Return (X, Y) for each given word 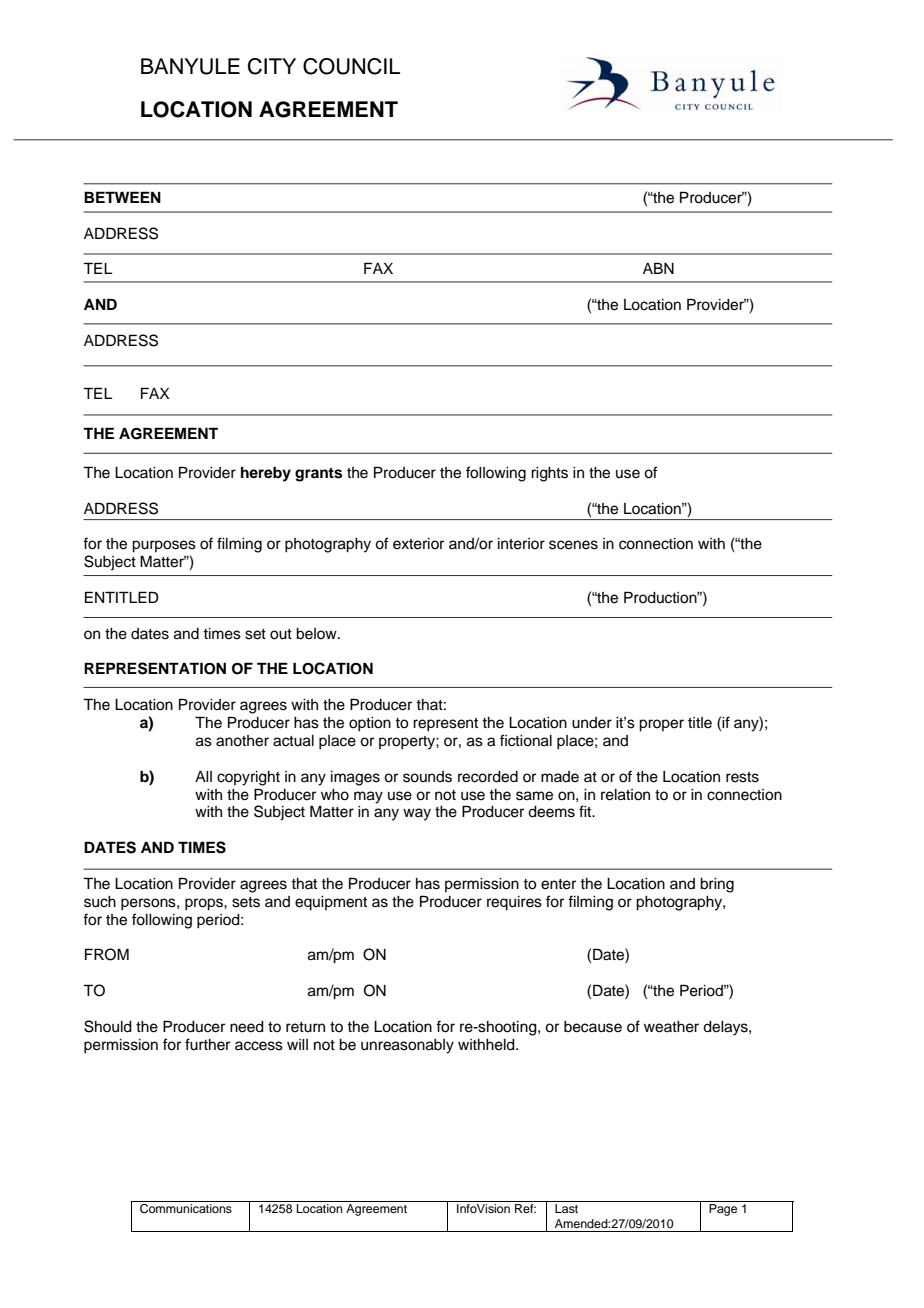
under (592, 723)
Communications (186, 1209)
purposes (164, 546)
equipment (331, 903)
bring (717, 885)
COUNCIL (351, 66)
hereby (266, 474)
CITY (272, 66)
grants (318, 474)
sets (246, 902)
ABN (658, 268)
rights (549, 474)
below (317, 634)
